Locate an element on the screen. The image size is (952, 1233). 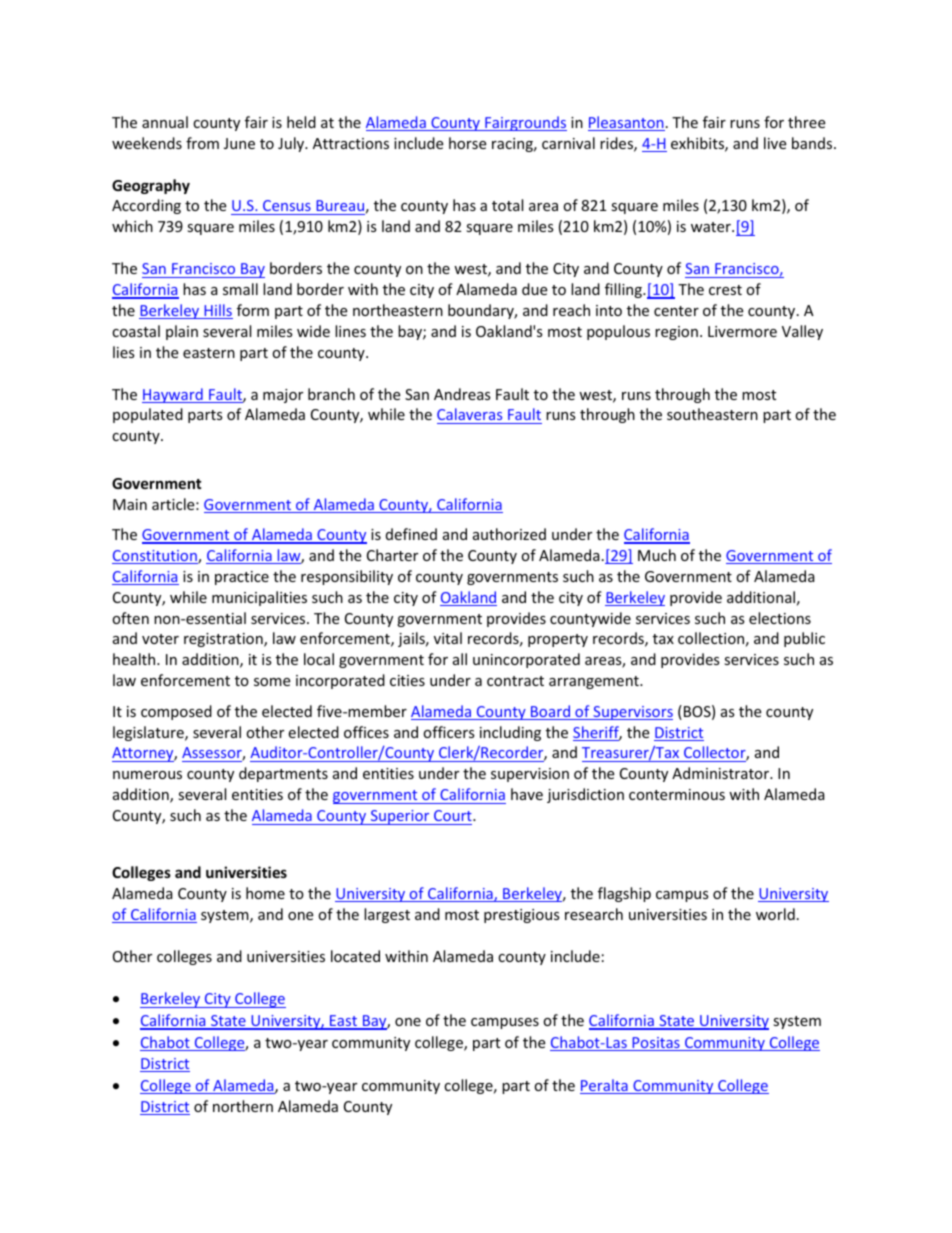
populated is located at coordinates (148, 415).
